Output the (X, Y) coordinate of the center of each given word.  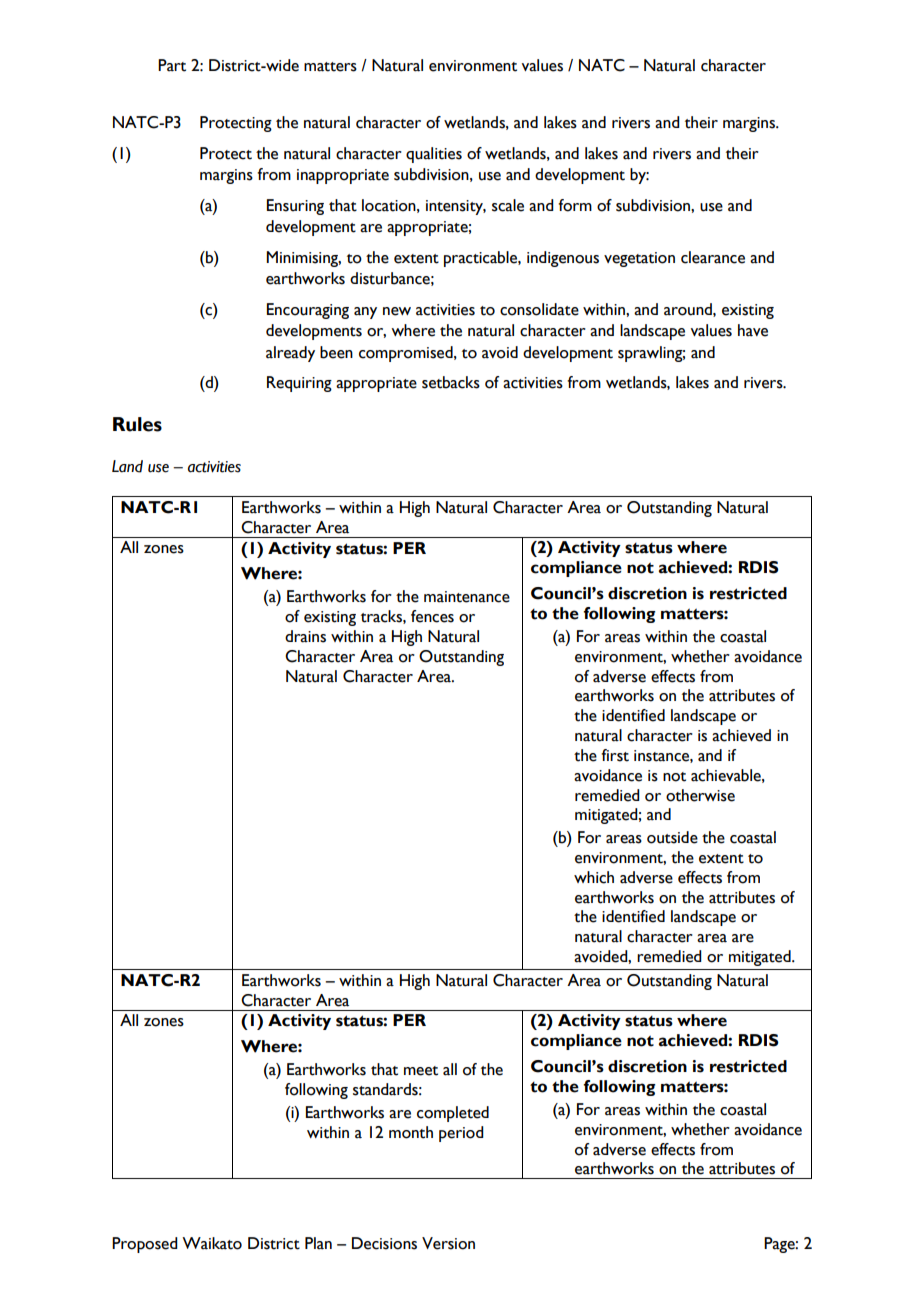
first (615, 755)
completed (453, 1114)
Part (172, 65)
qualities (434, 155)
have (753, 330)
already (290, 354)
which (594, 877)
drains (305, 636)
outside (672, 837)
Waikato (212, 1243)
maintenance (467, 597)
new (397, 311)
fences (432, 616)
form (575, 205)
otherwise (700, 795)
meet (421, 1071)
